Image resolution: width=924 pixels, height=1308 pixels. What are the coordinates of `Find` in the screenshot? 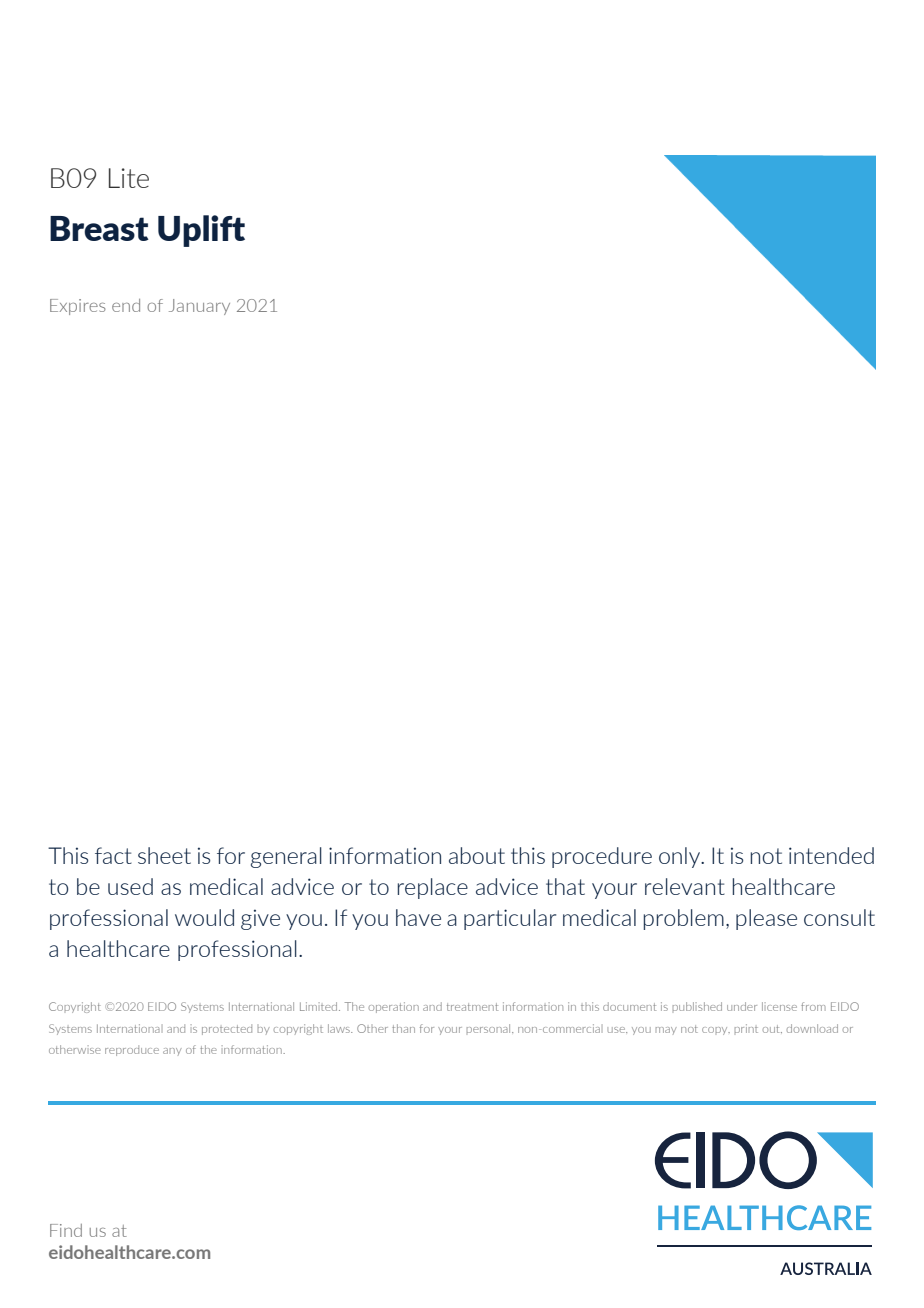 It's located at (66, 1230).
